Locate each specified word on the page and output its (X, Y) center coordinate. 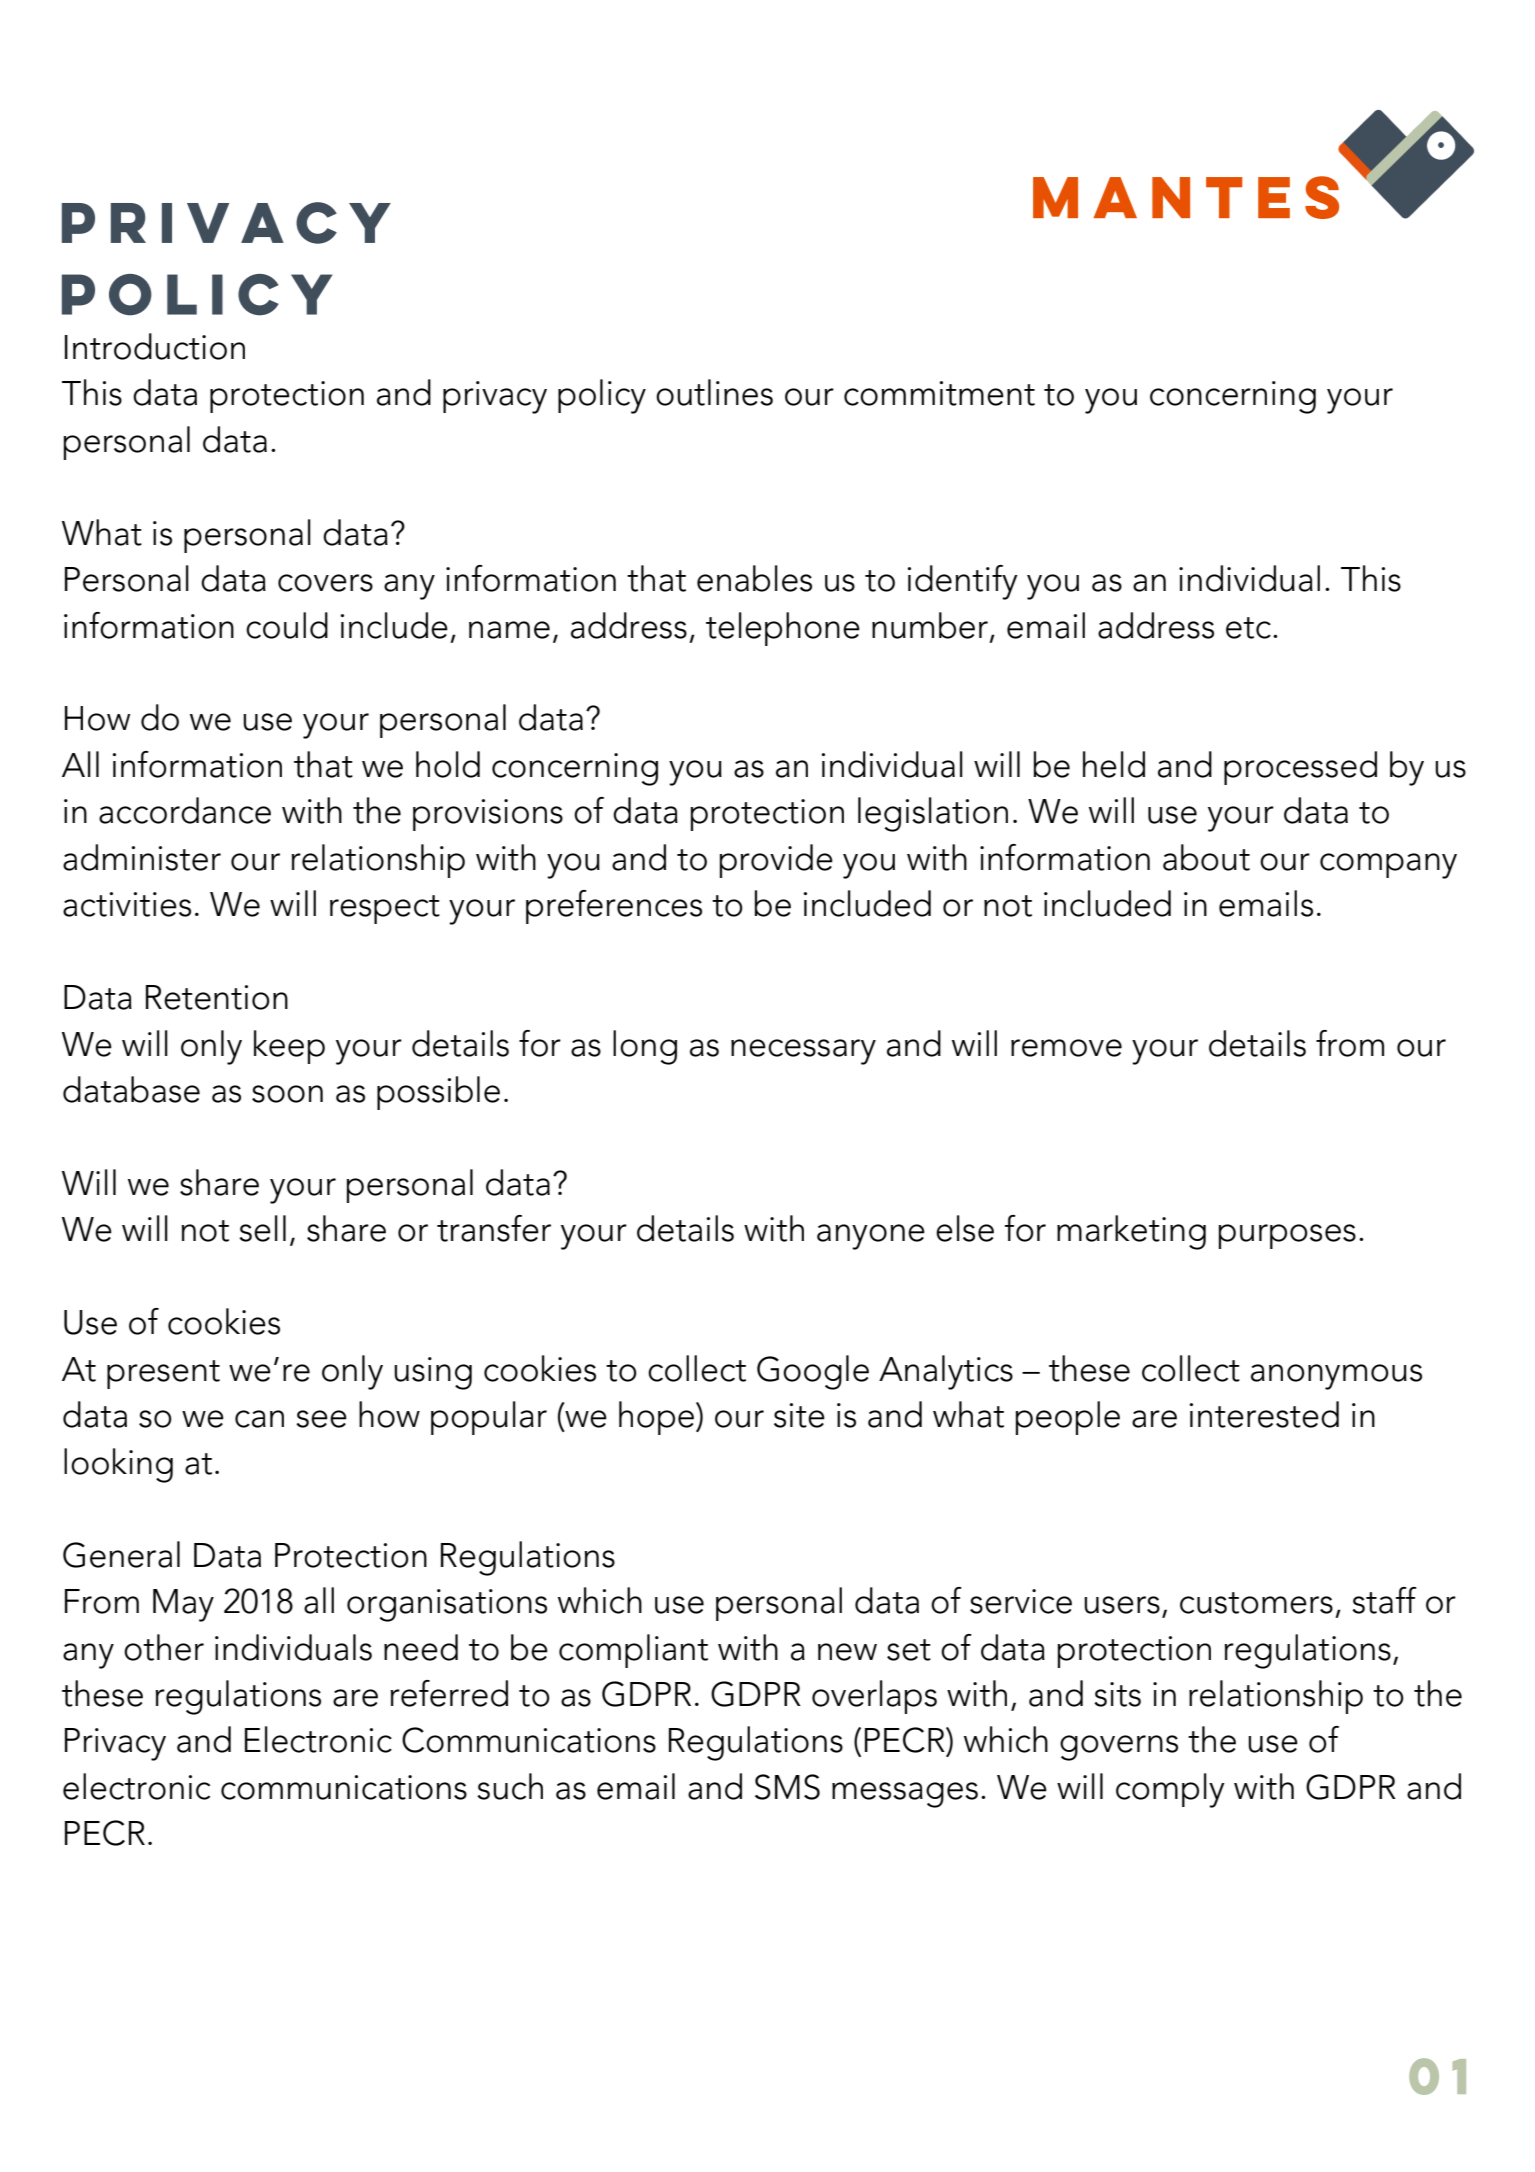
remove (1066, 1048)
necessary (803, 1052)
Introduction (155, 346)
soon (287, 1094)
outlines (714, 392)
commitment (939, 393)
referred (449, 1693)
